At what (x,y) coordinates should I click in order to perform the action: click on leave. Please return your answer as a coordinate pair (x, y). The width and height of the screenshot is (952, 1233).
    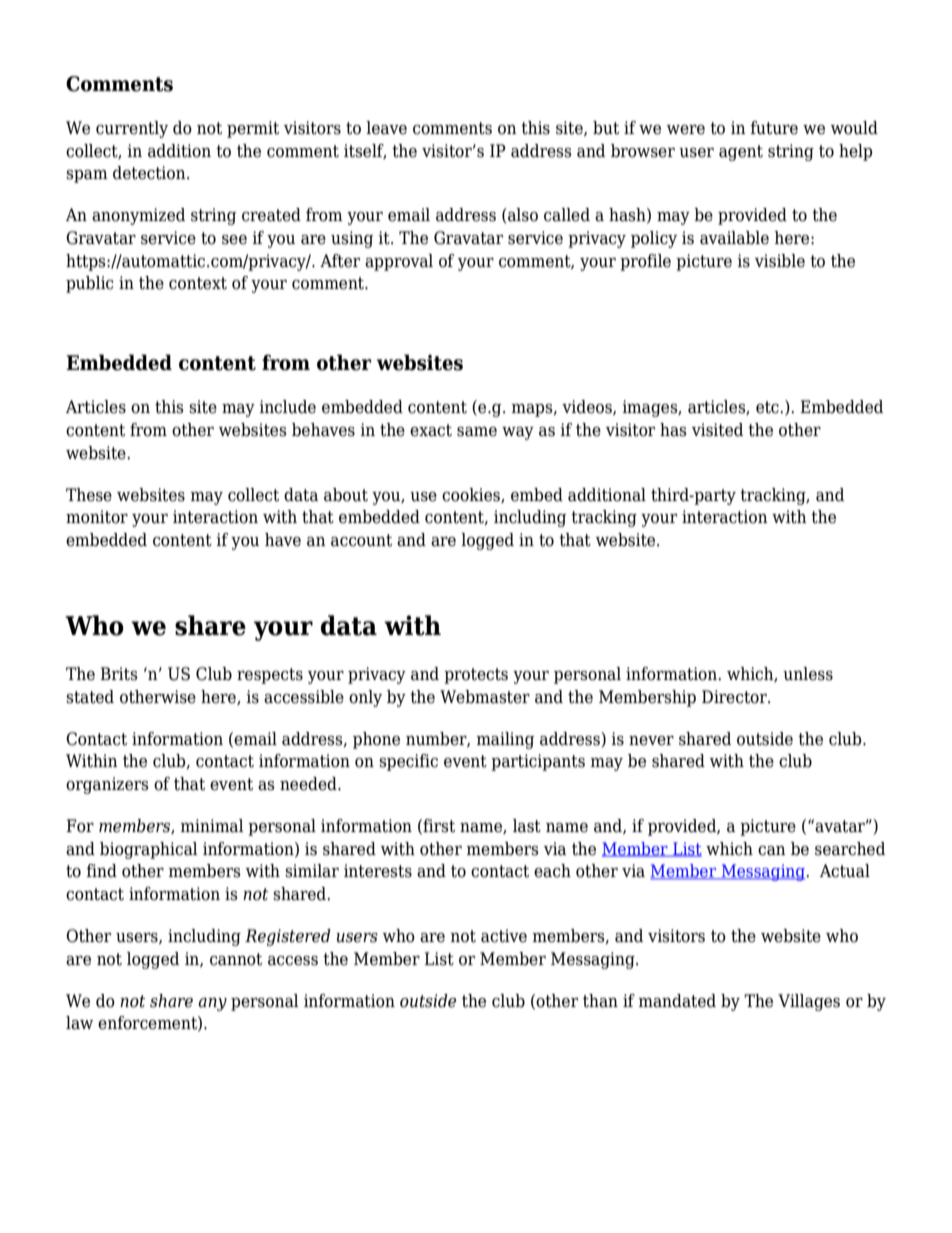
    Looking at the image, I should click on (386, 128).
